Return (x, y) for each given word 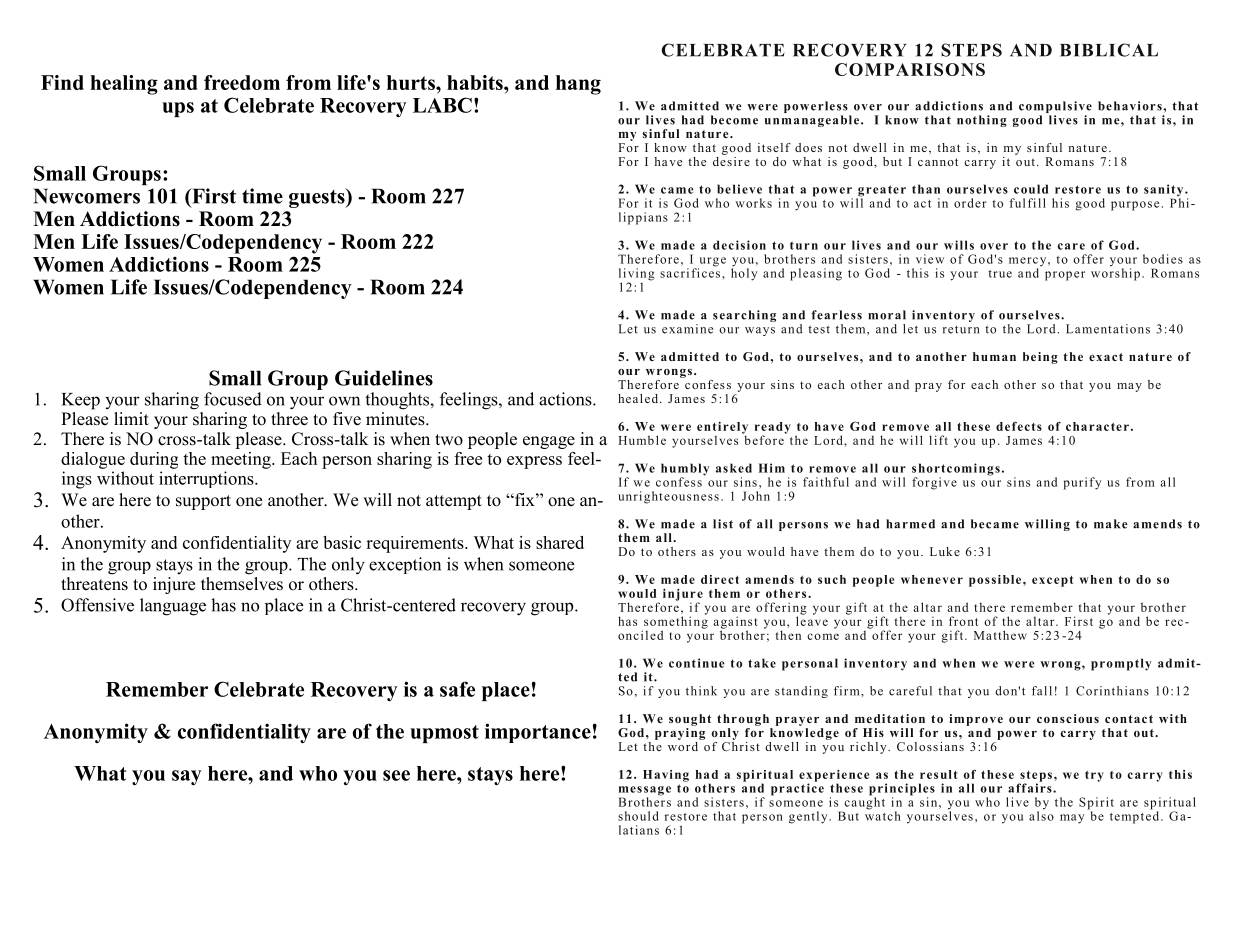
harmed (910, 524)
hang (578, 85)
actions (566, 399)
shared (560, 542)
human (994, 356)
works (753, 203)
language (173, 607)
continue (697, 663)
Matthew (1000, 635)
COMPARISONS (910, 69)
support (203, 502)
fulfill (1027, 203)
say (187, 777)
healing (124, 85)
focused (233, 399)
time (262, 196)
